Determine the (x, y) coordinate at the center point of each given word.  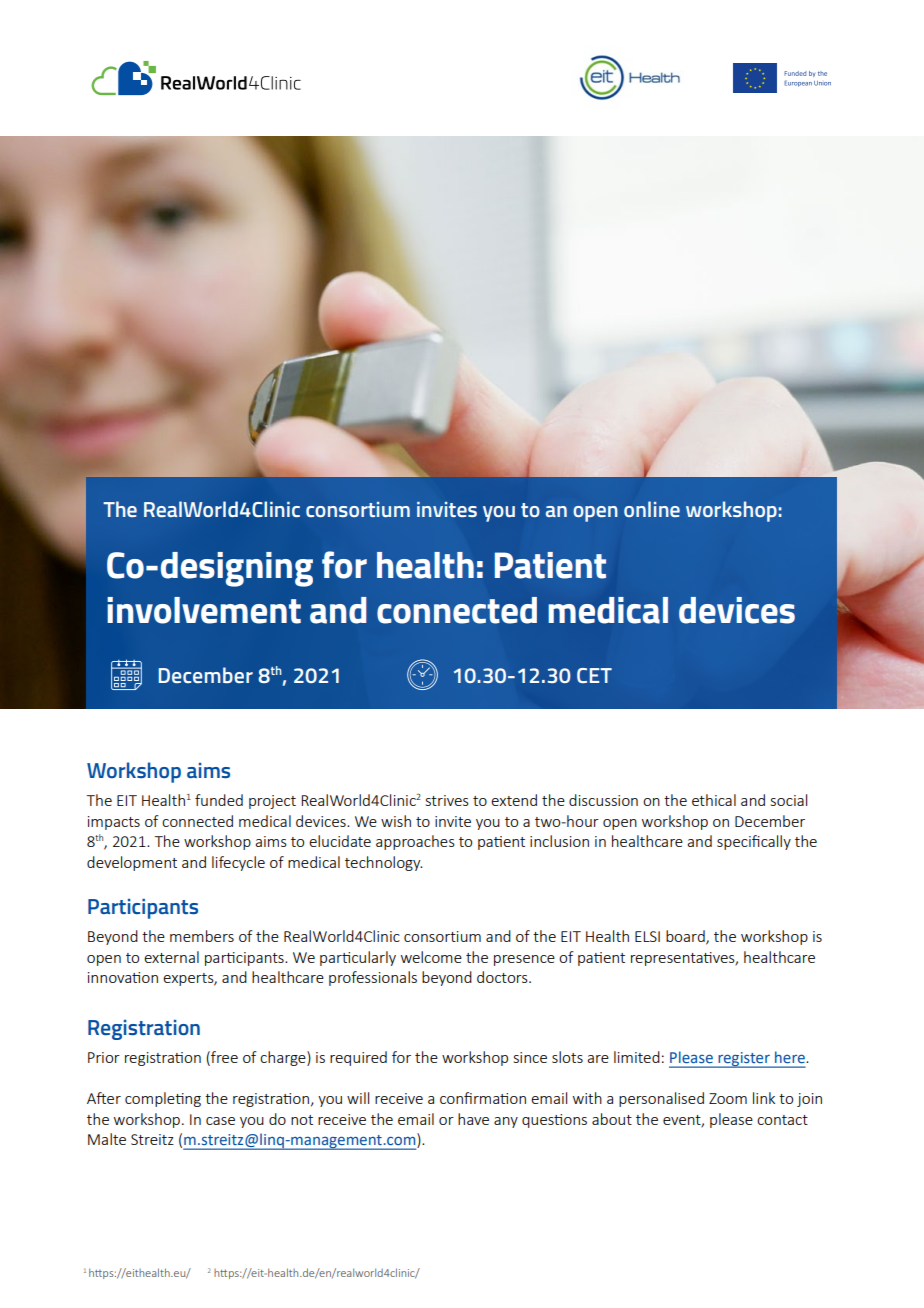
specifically (754, 842)
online (652, 509)
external (171, 957)
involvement (204, 610)
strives (447, 800)
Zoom (728, 1098)
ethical (714, 800)
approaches (415, 842)
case (220, 1121)
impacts (114, 823)
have (473, 1119)
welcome (431, 957)
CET (594, 675)
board (686, 937)
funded (219, 800)
